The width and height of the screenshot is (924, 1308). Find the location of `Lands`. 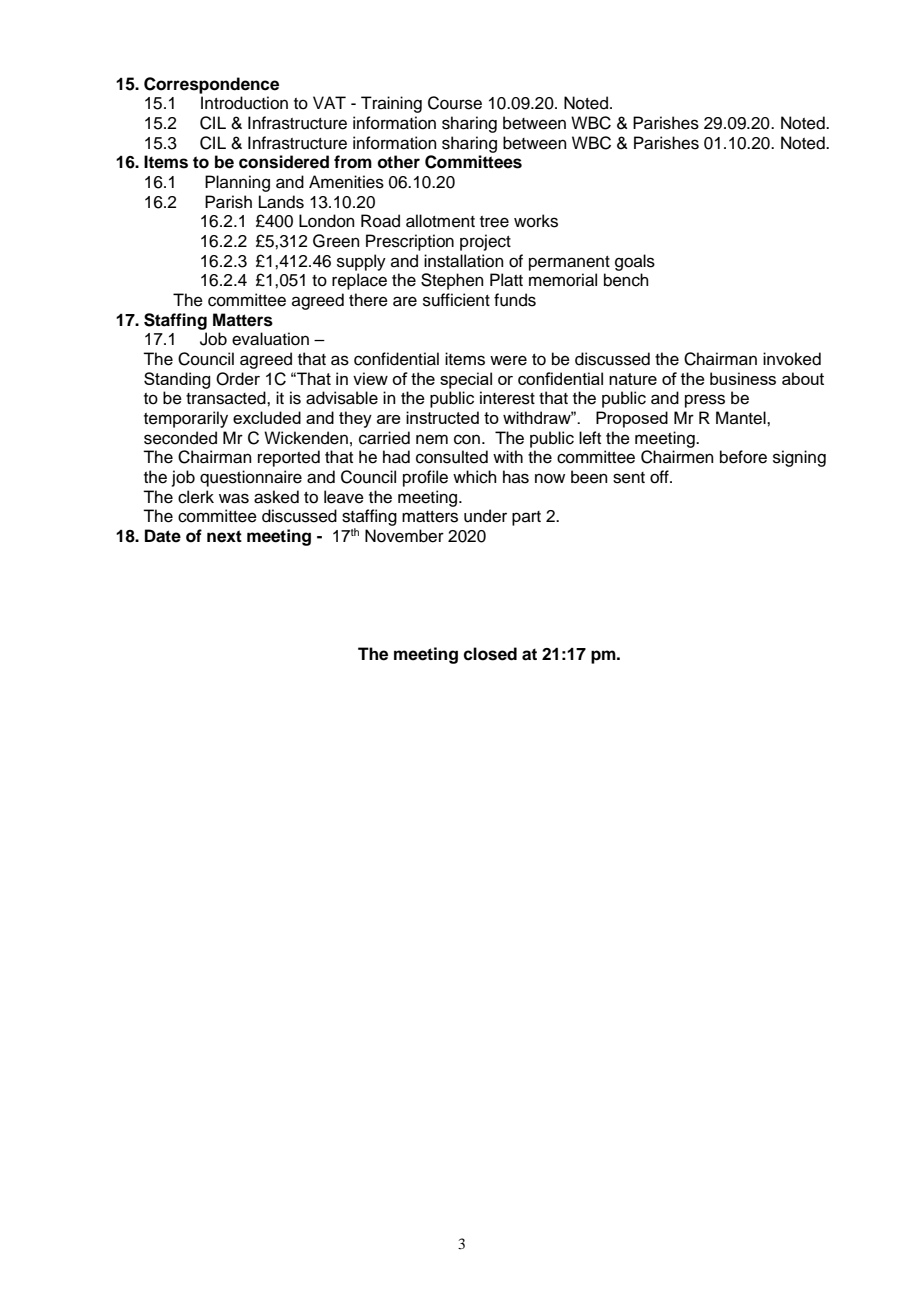

Lands is located at coordinates (281, 202).
